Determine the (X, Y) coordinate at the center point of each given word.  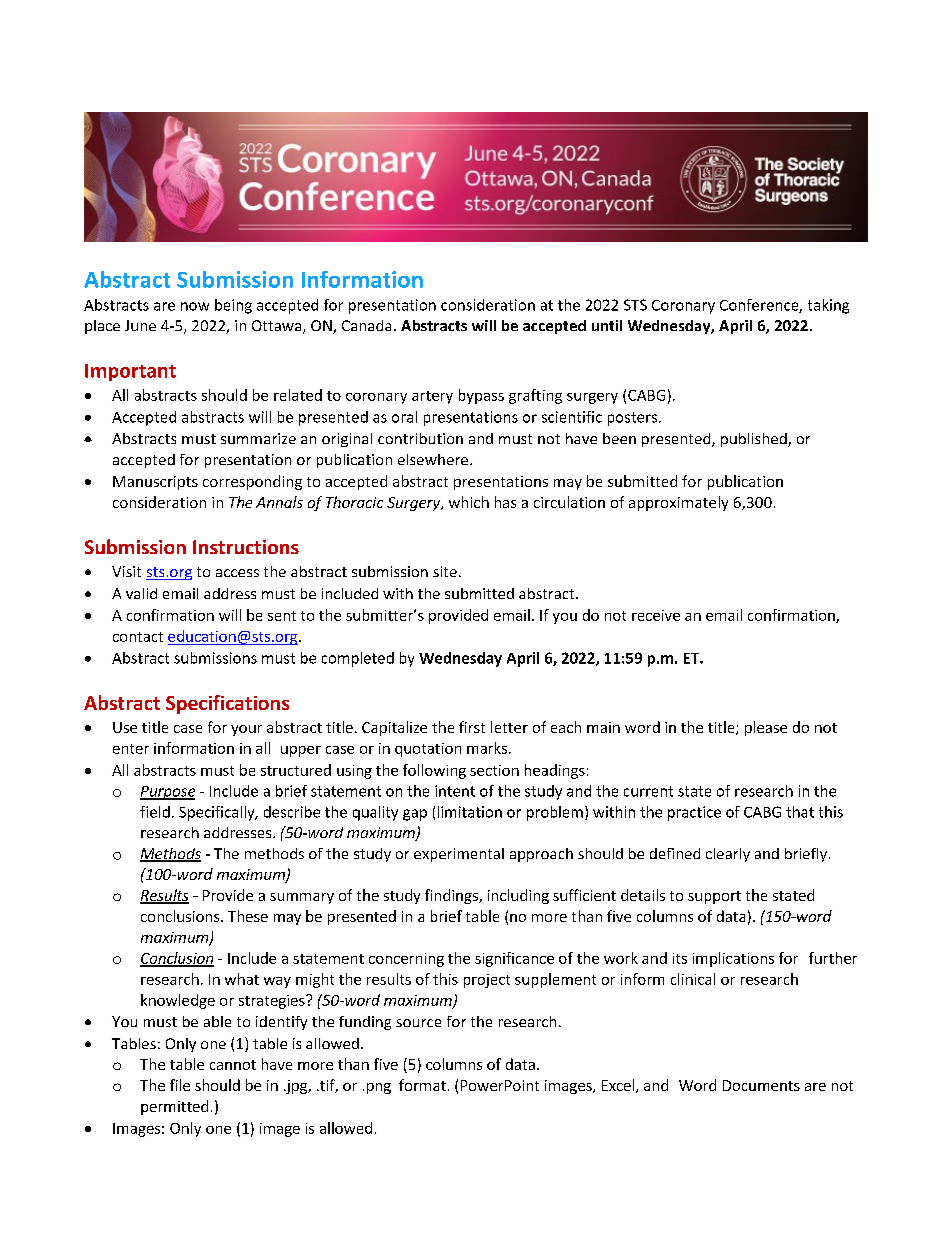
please (766, 728)
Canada (366, 325)
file (180, 1085)
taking (828, 306)
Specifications (227, 704)
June (140, 325)
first (472, 727)
